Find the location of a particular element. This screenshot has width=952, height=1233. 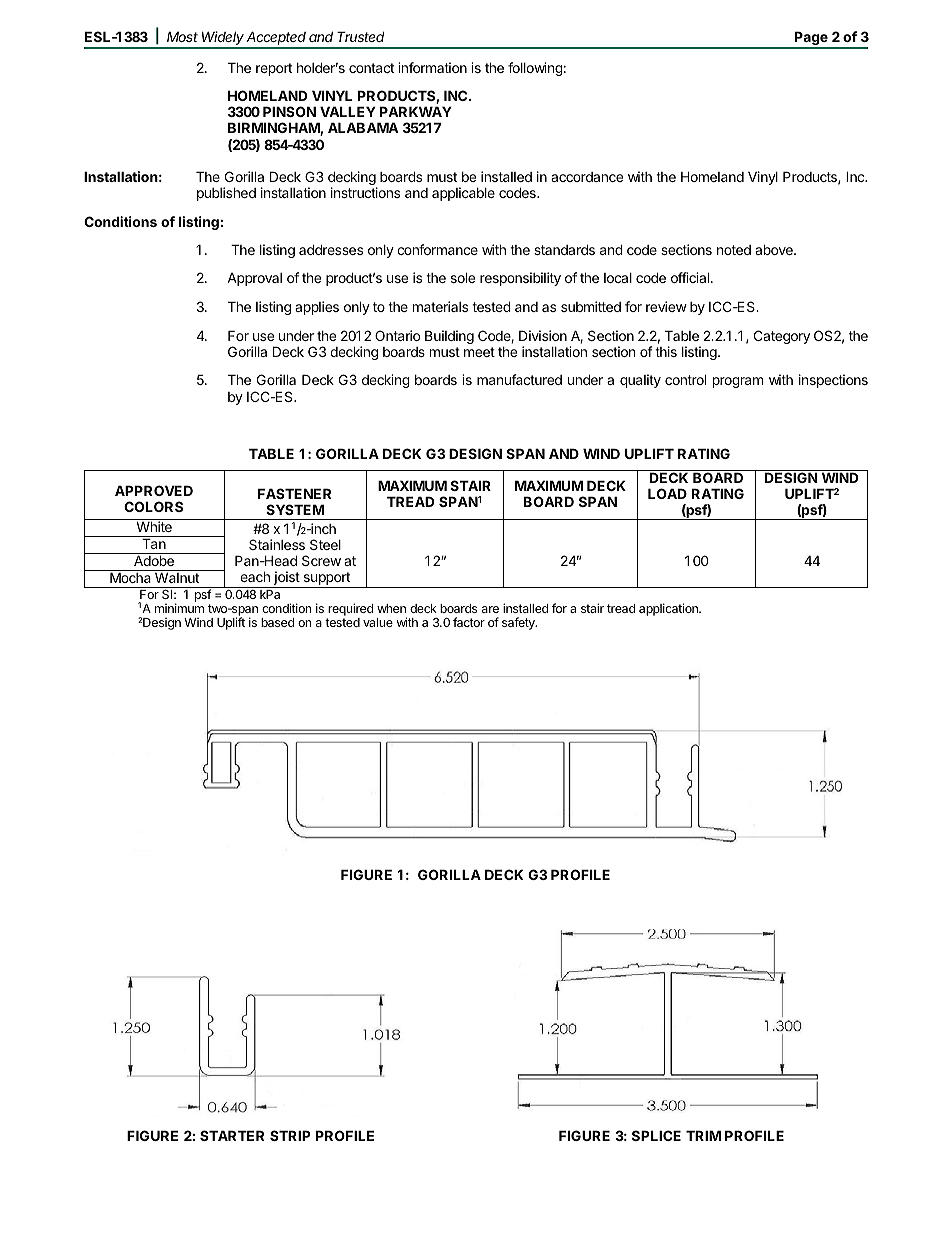

report is located at coordinates (274, 69).
